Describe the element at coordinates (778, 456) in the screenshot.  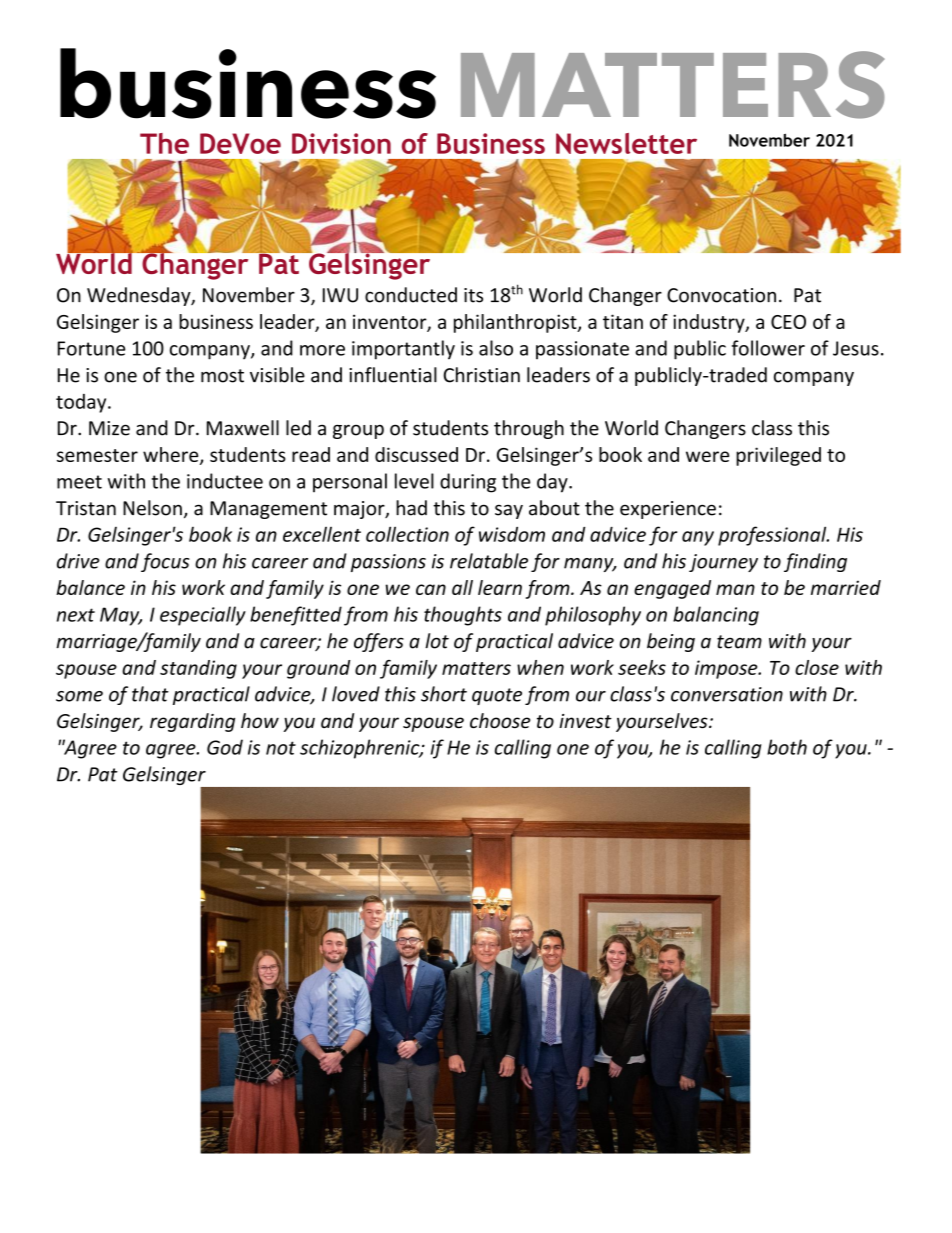
I see `privileged` at that location.
